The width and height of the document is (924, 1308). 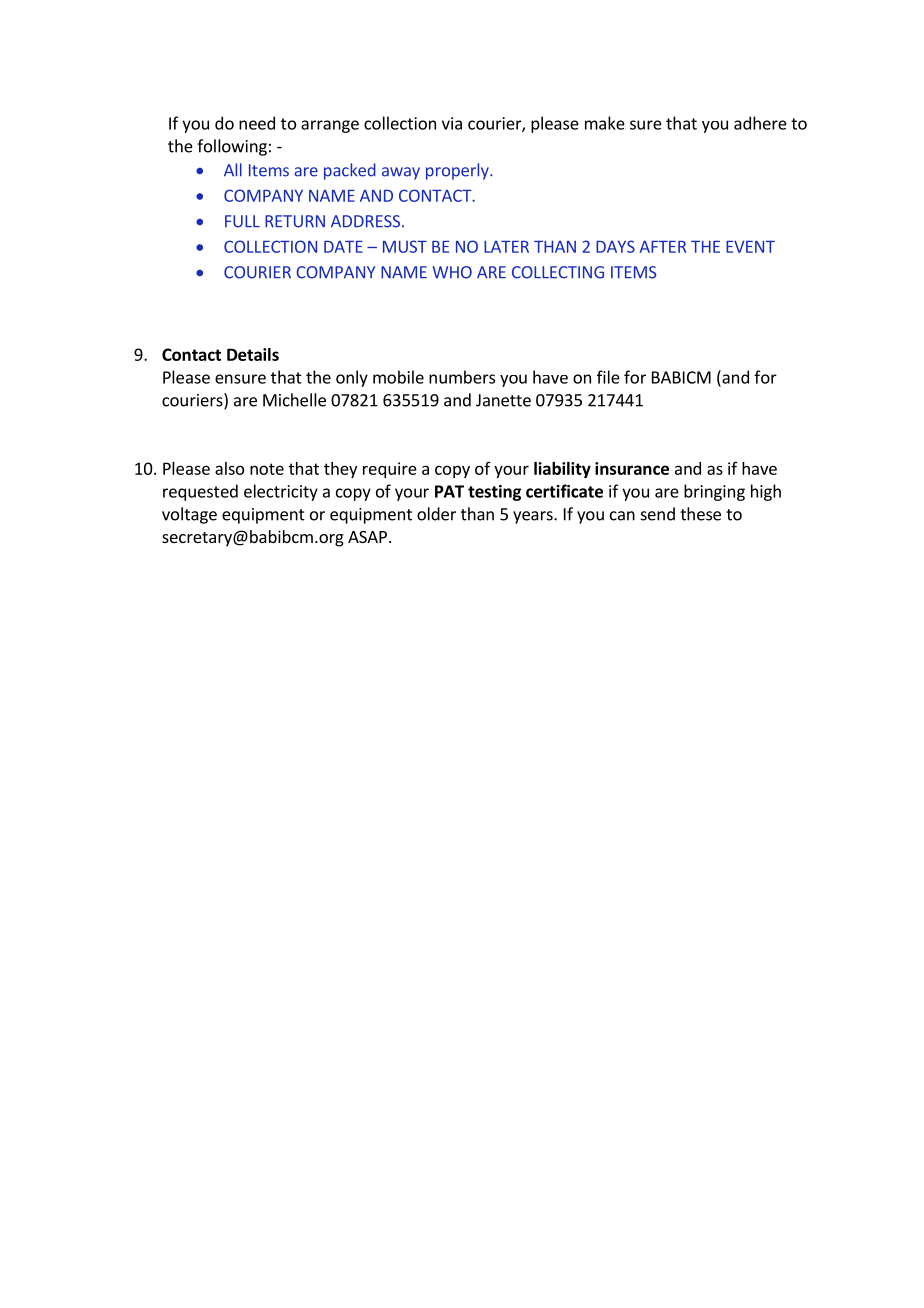 I want to click on insurance, so click(x=632, y=468).
